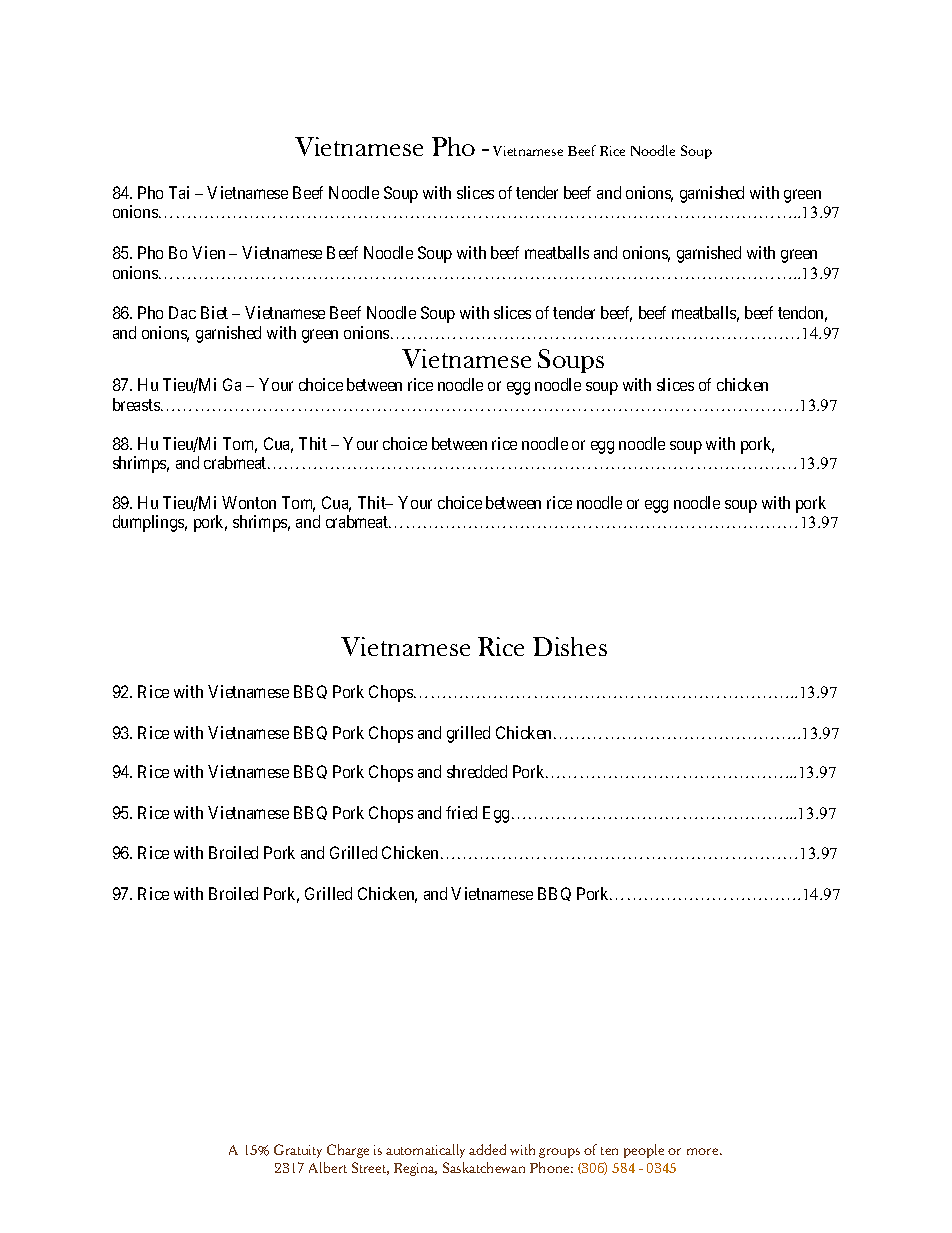 The image size is (952, 1233). I want to click on automatically, so click(425, 1151).
